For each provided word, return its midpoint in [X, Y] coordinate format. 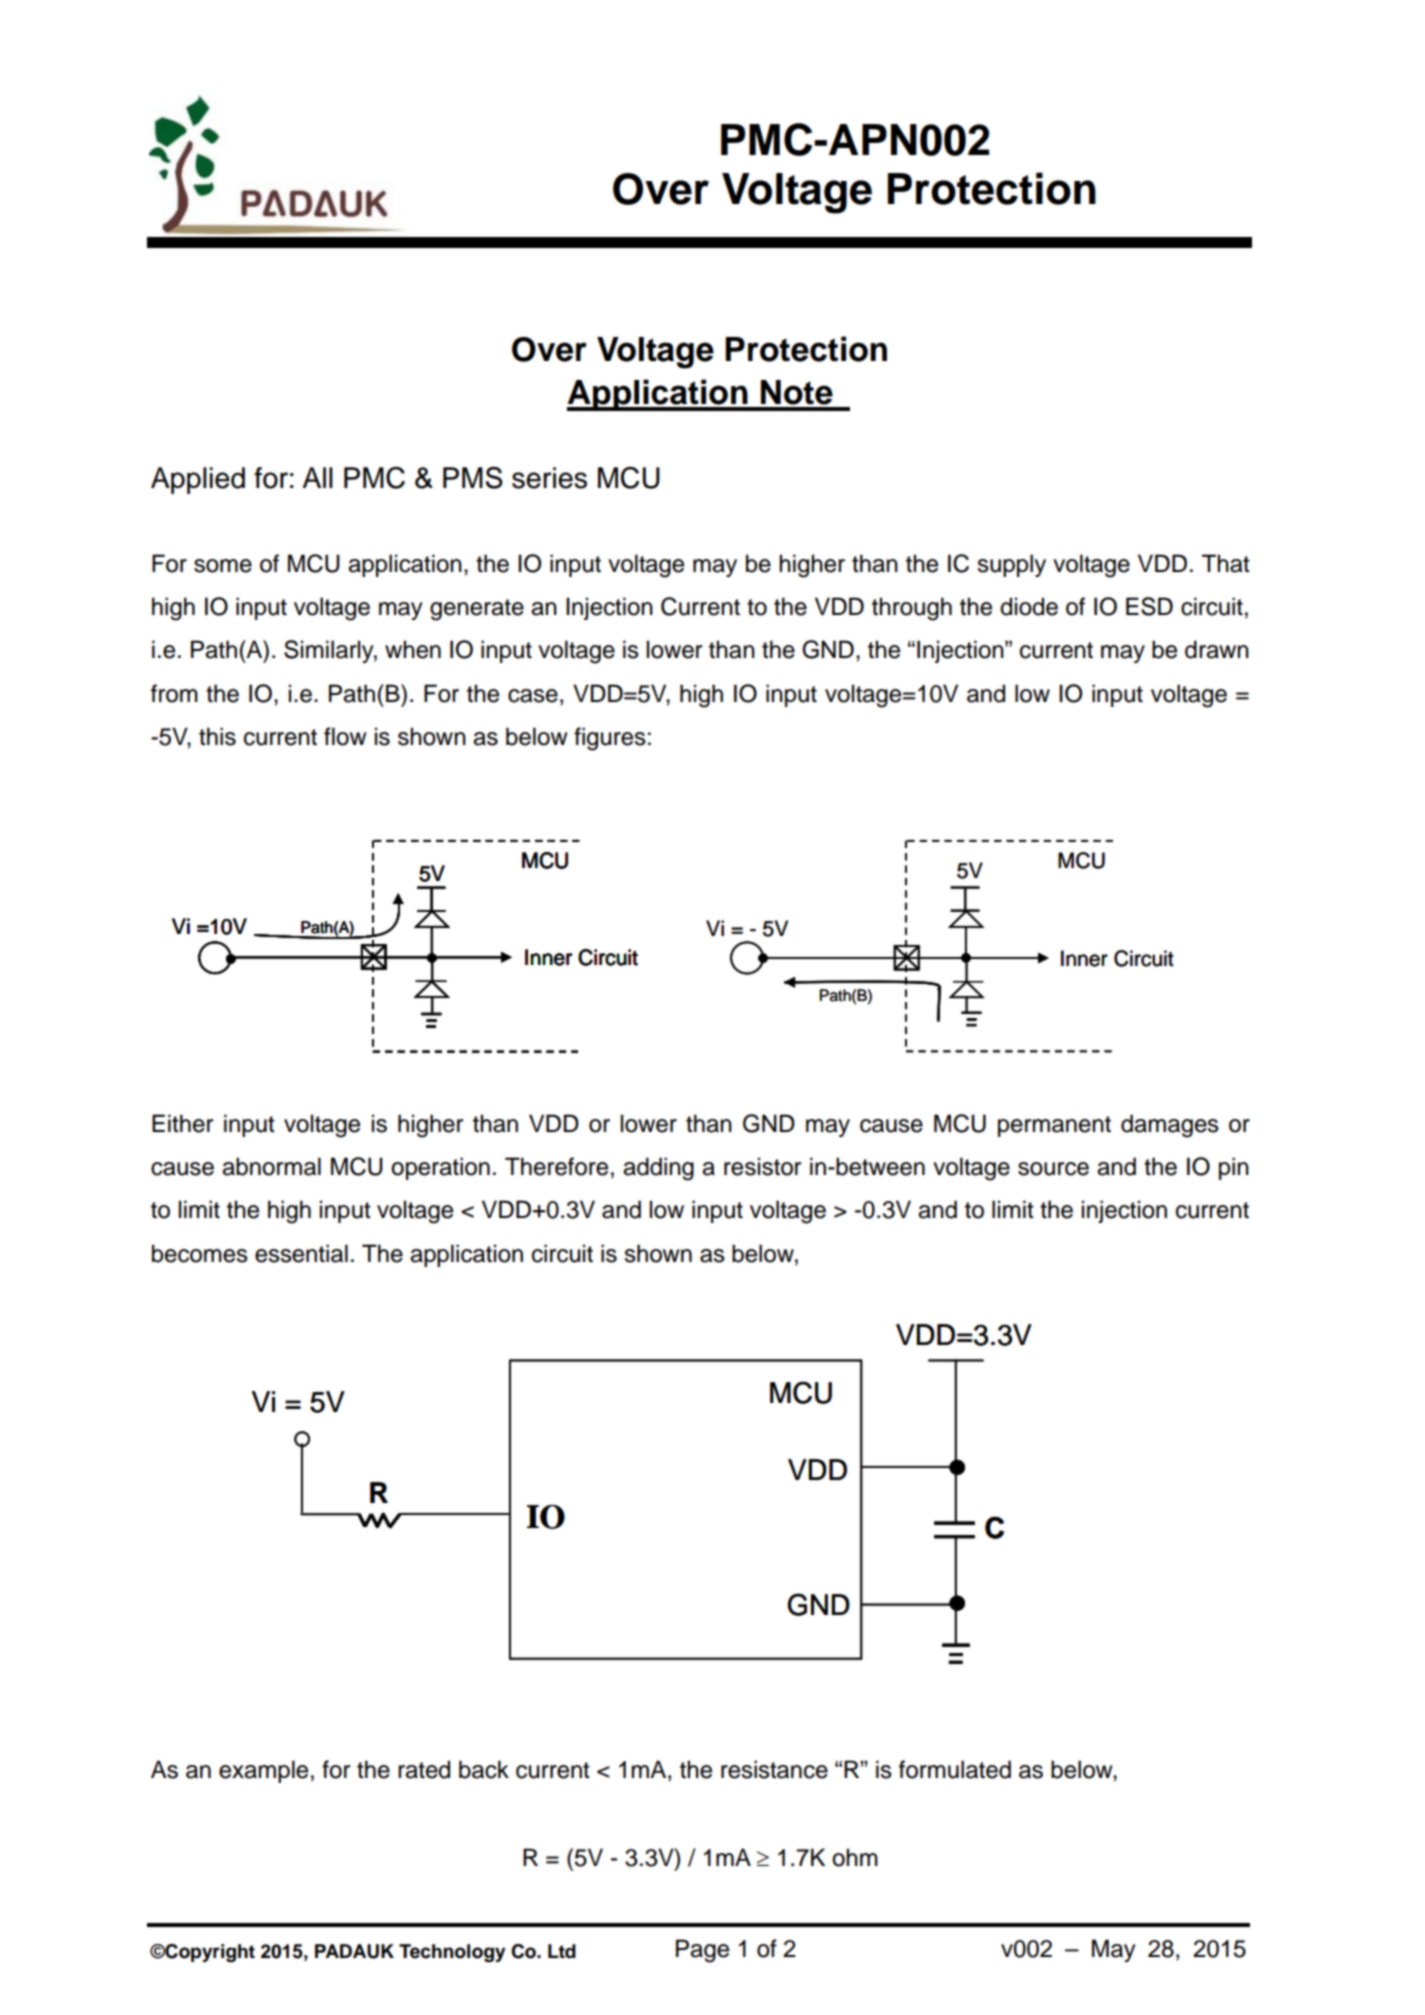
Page [702, 1951]
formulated [955, 1769]
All [317, 477]
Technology [452, 1953]
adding [658, 1169]
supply [1011, 565]
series [549, 478]
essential [301, 1253]
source [1053, 1169]
